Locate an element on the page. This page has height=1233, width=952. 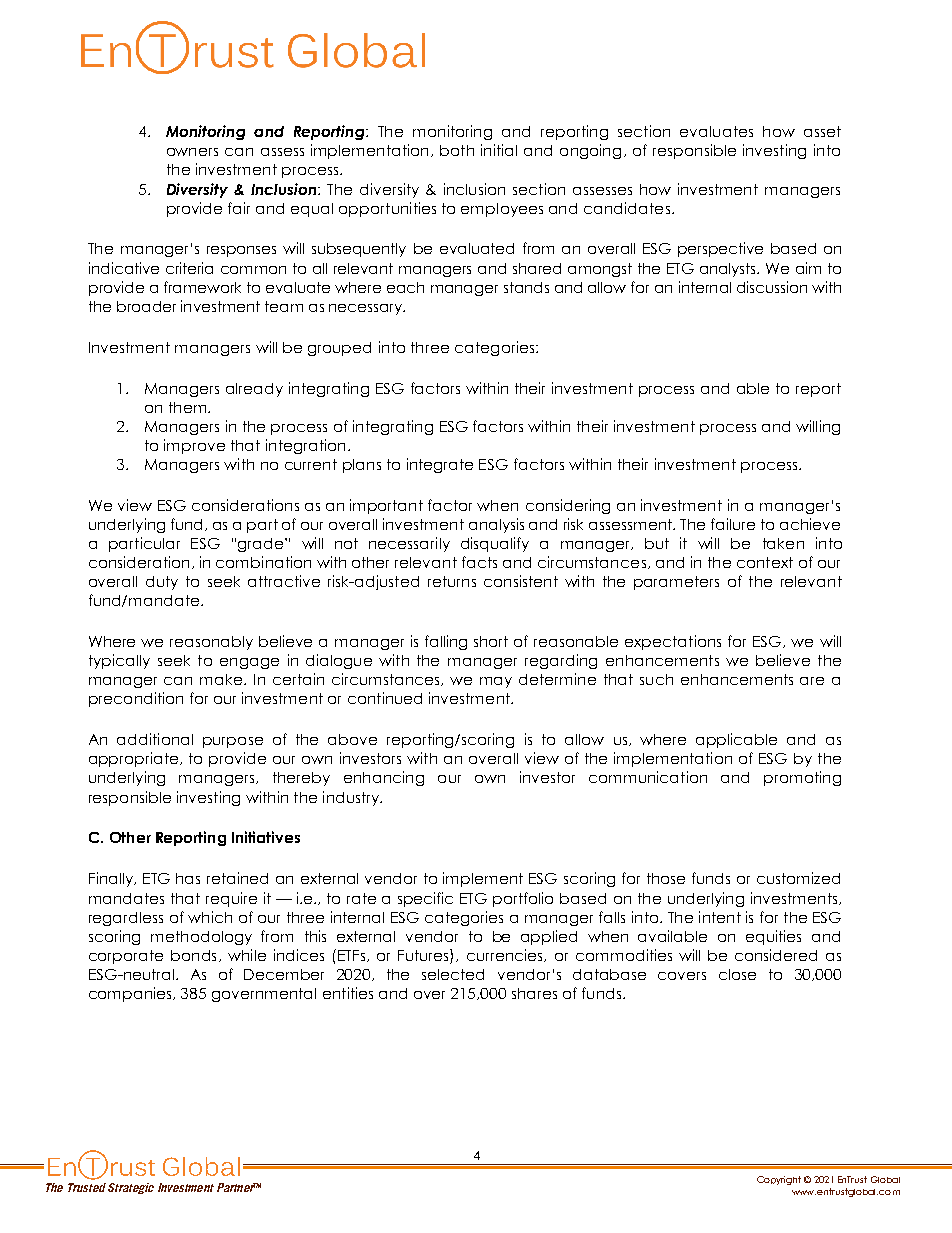
failure is located at coordinates (733, 524).
